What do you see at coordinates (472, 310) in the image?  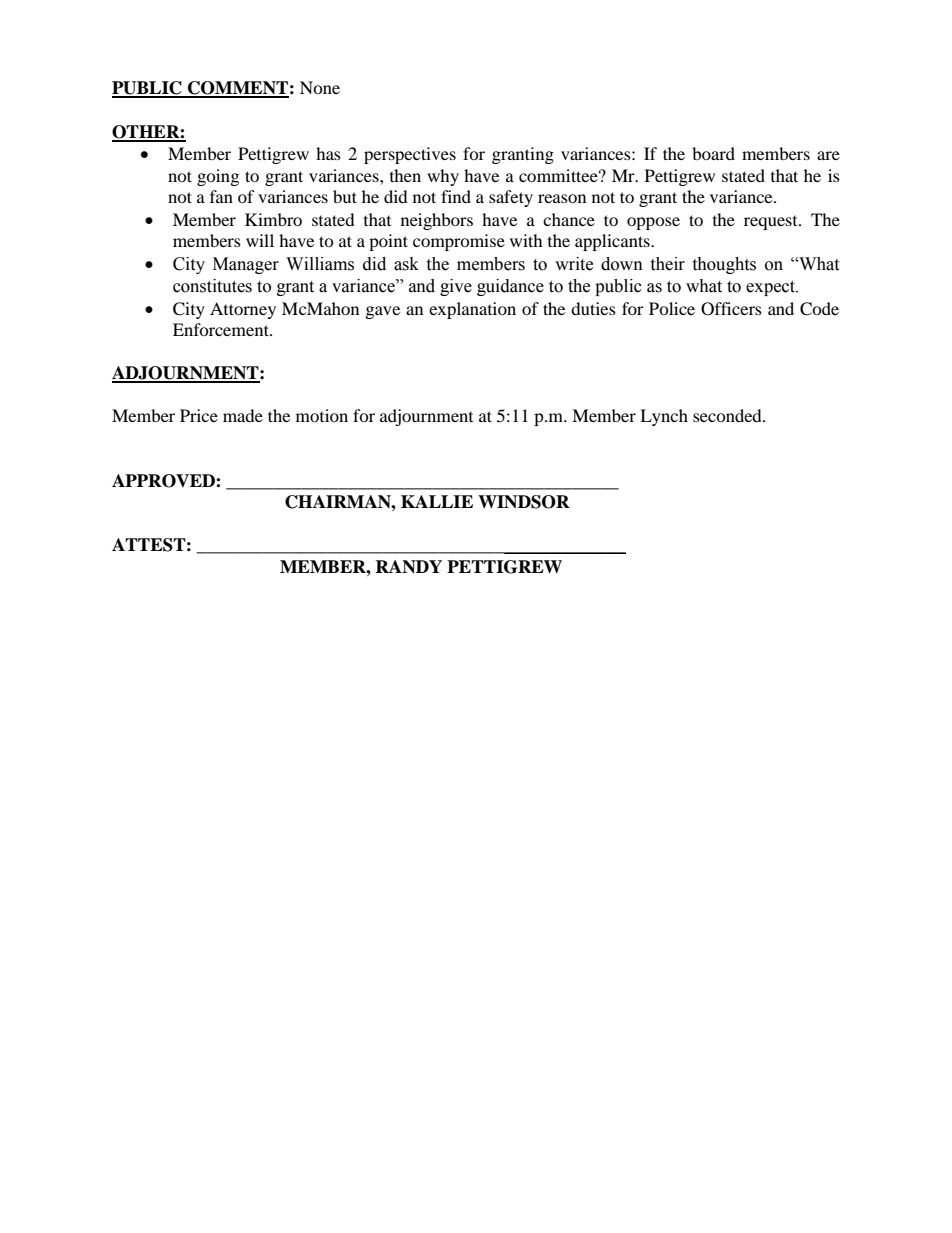 I see `explanation` at bounding box center [472, 310].
